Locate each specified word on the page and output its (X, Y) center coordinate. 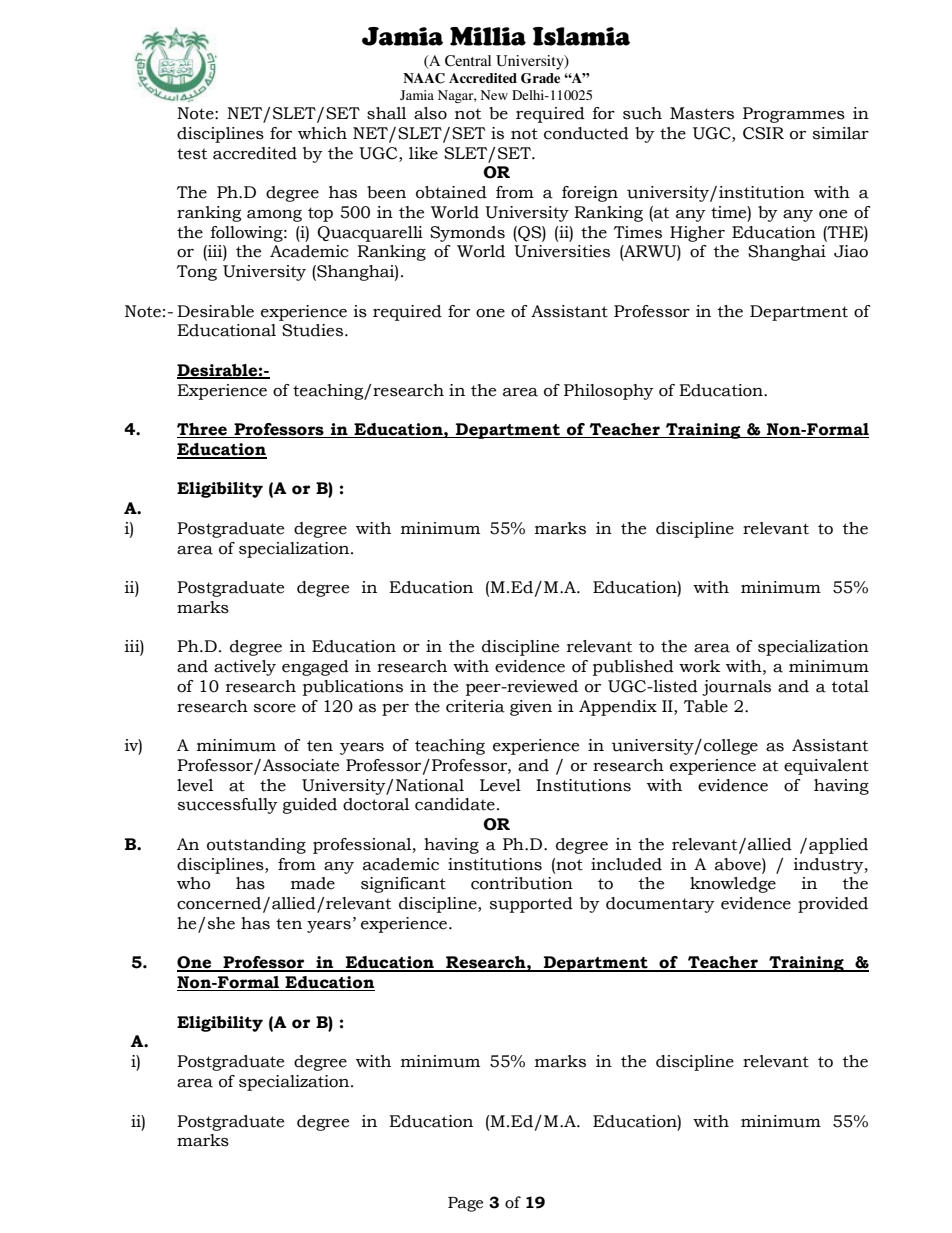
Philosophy (609, 392)
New (494, 95)
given (531, 708)
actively (245, 668)
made (313, 883)
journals (736, 688)
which (322, 133)
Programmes (794, 115)
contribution (522, 883)
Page (465, 1204)
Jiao (851, 251)
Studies (312, 330)
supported (531, 905)
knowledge (733, 885)
